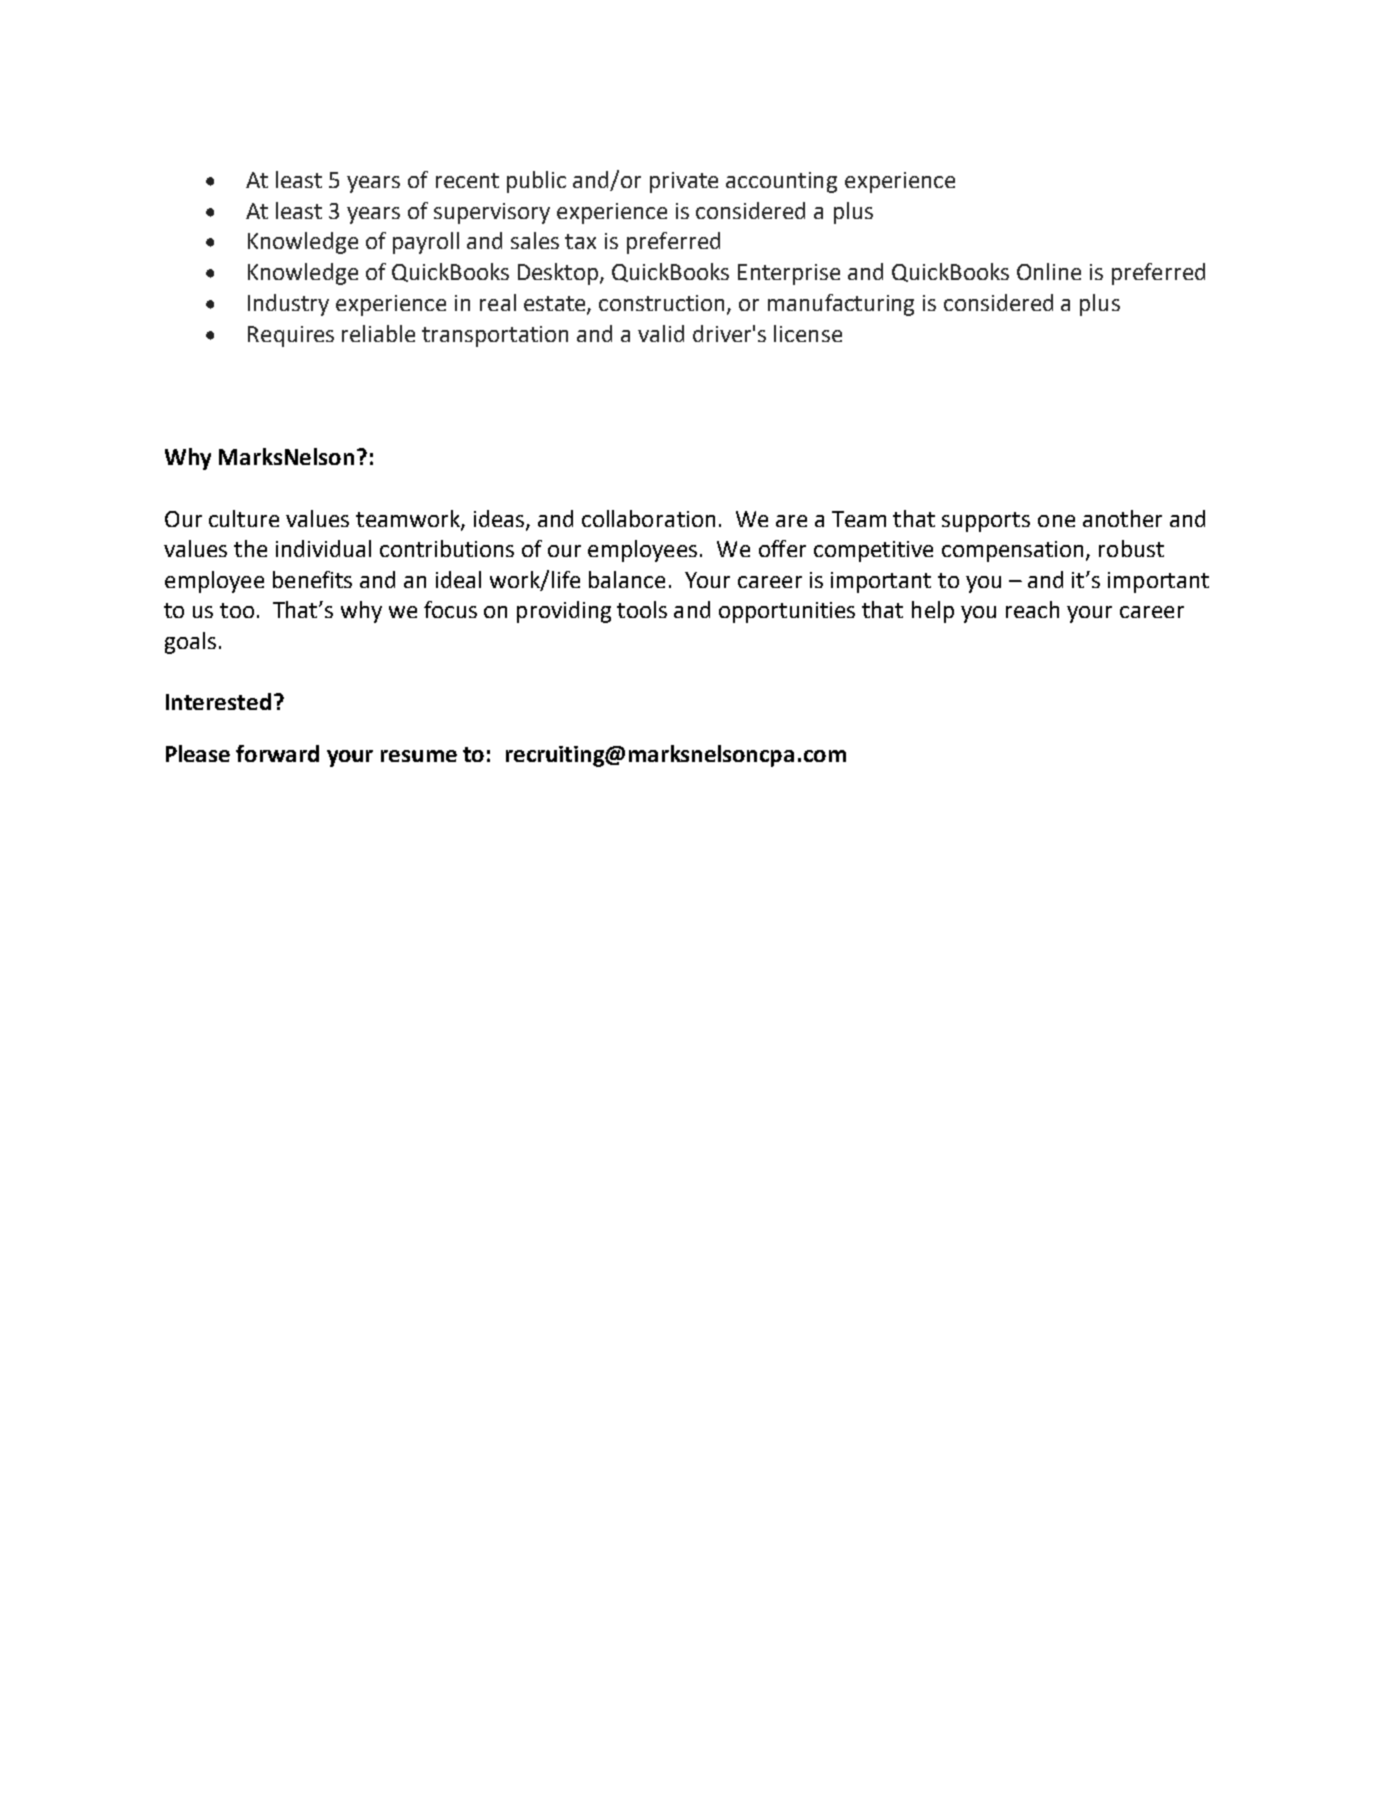  I want to click on tools, so click(642, 609).
